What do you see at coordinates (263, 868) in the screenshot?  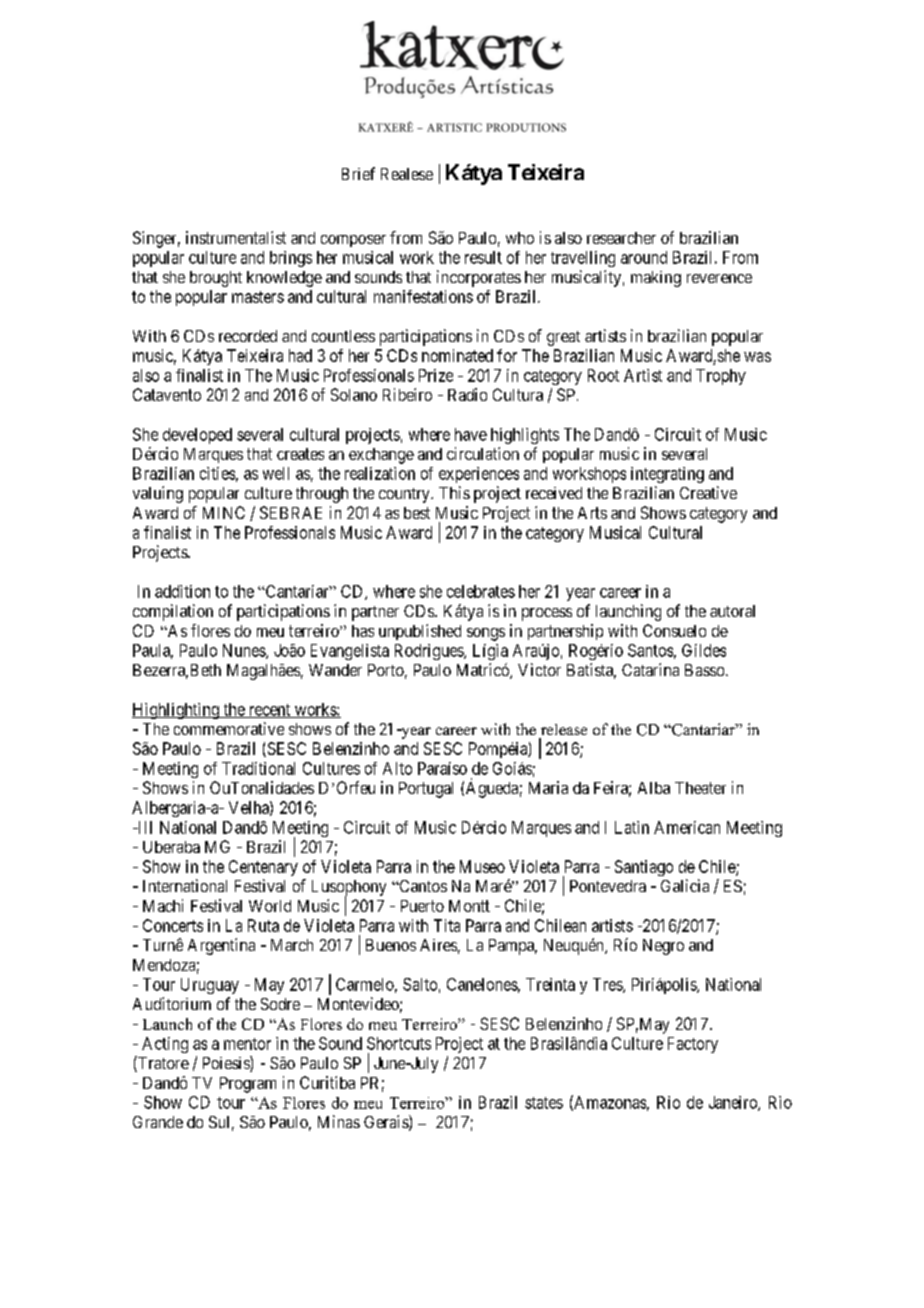 I see `Centenary` at bounding box center [263, 868].
